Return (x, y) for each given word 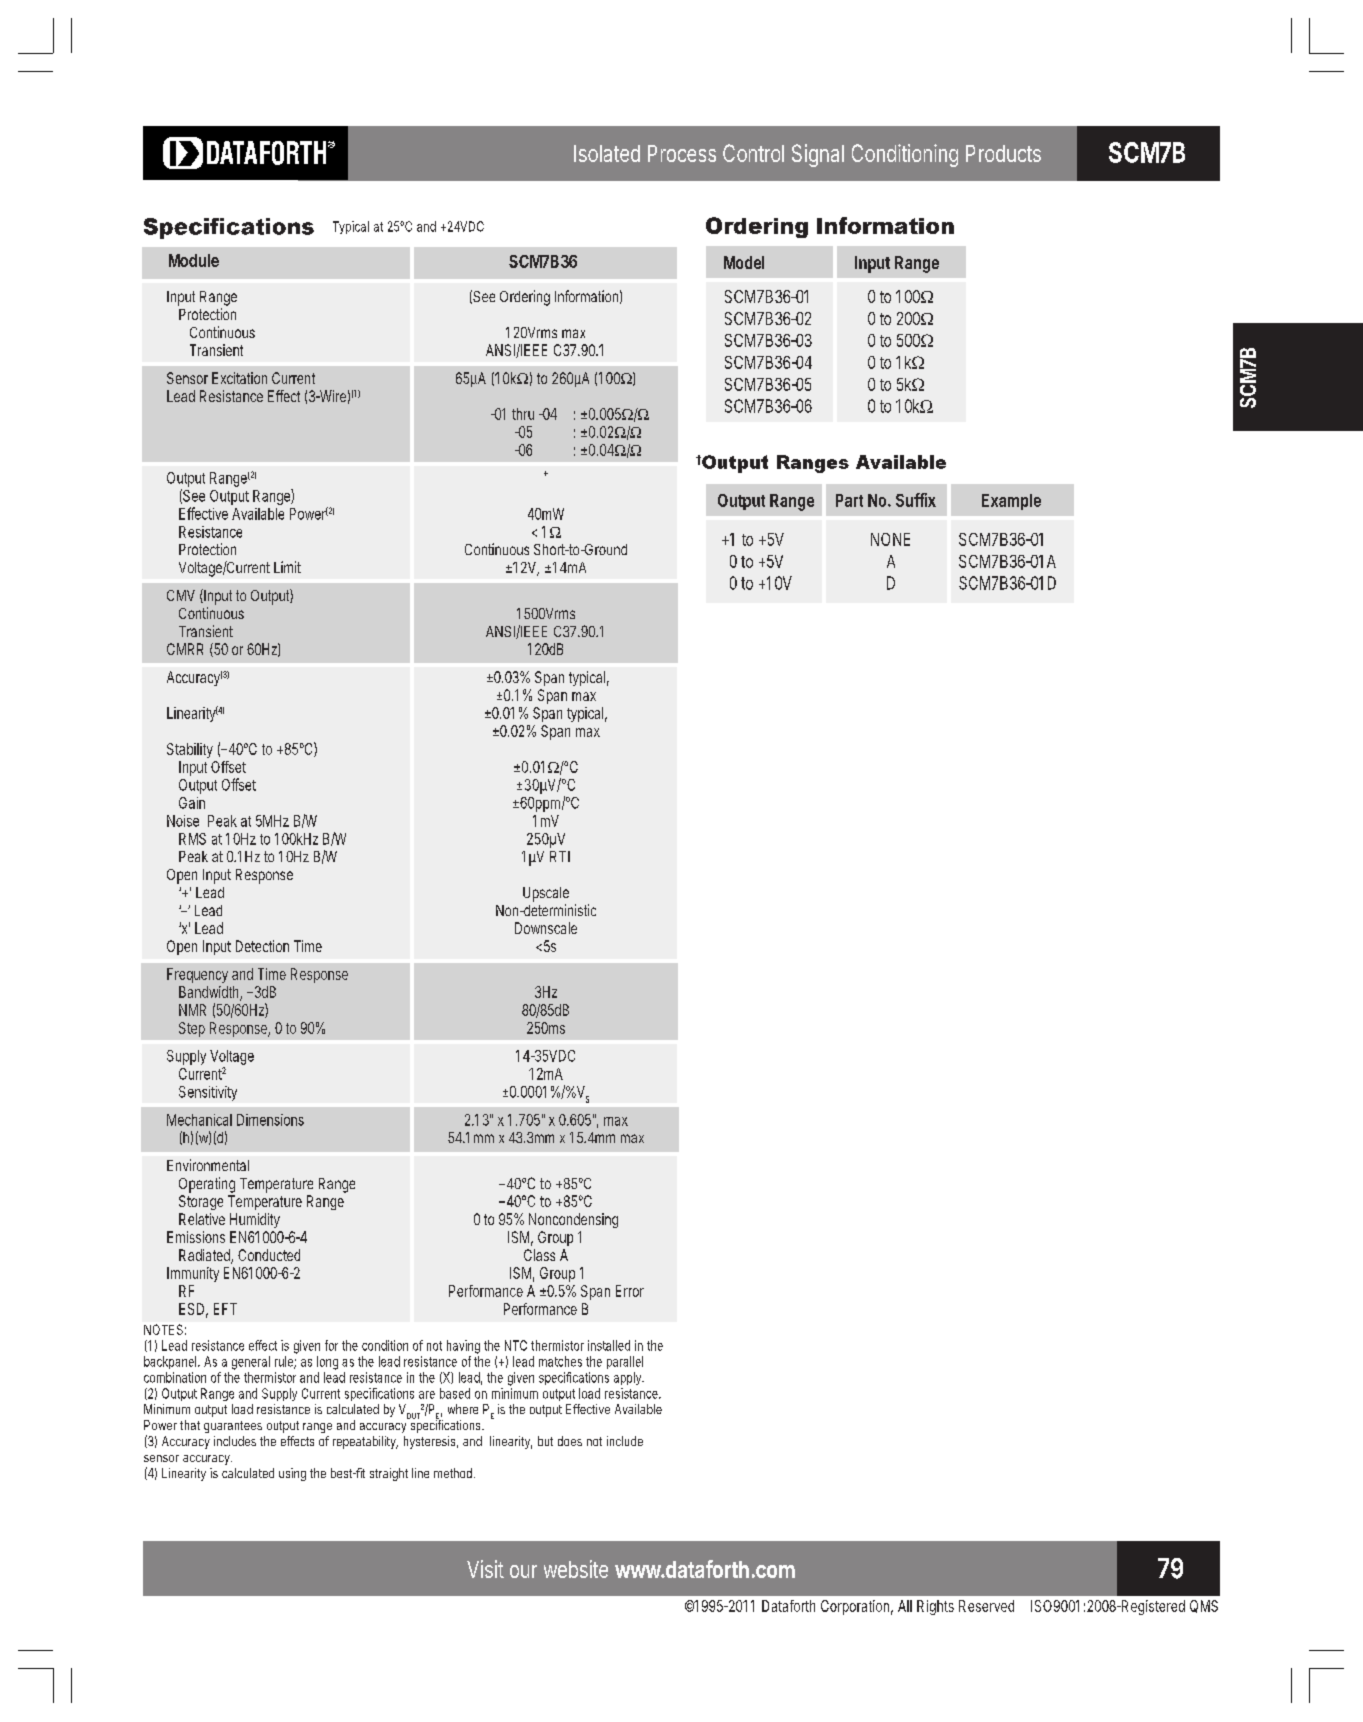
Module (194, 260)
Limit (287, 567)
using (292, 1474)
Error (630, 1291)
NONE (890, 539)
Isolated (607, 153)
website (576, 1569)
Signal (818, 155)
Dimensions (270, 1120)
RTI (560, 856)
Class (539, 1255)
